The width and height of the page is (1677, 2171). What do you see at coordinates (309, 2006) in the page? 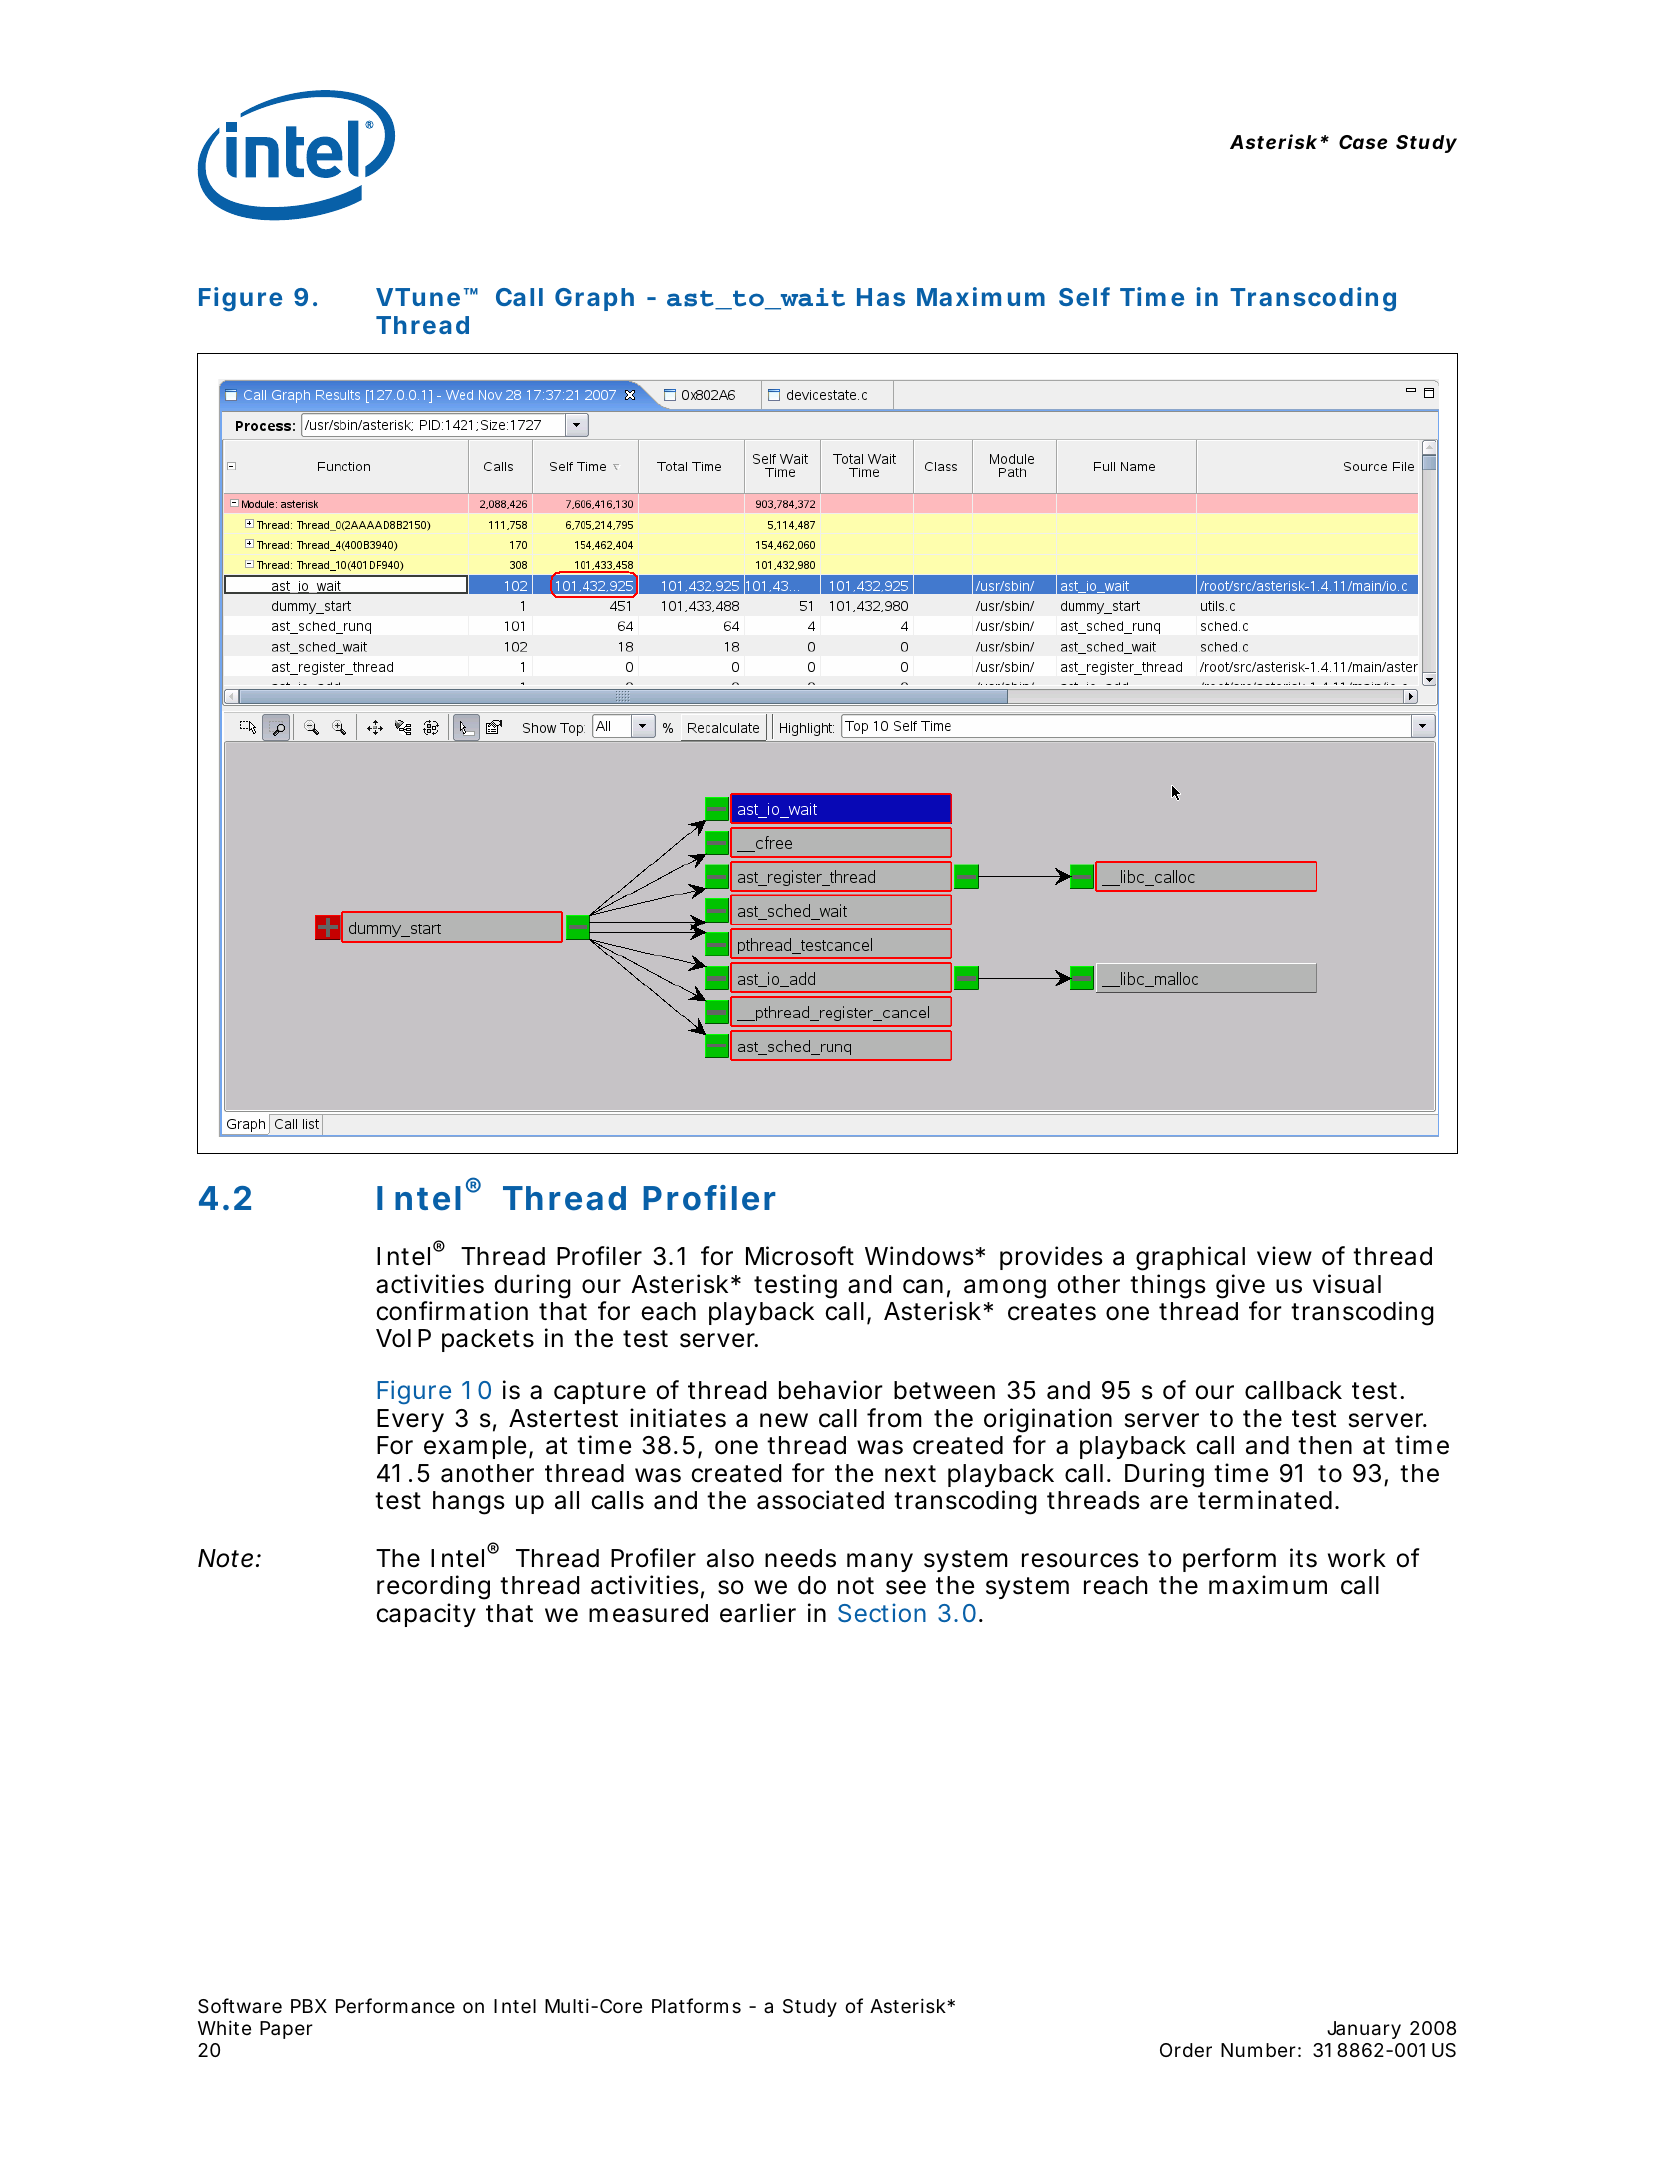
I see `PBX` at bounding box center [309, 2006].
